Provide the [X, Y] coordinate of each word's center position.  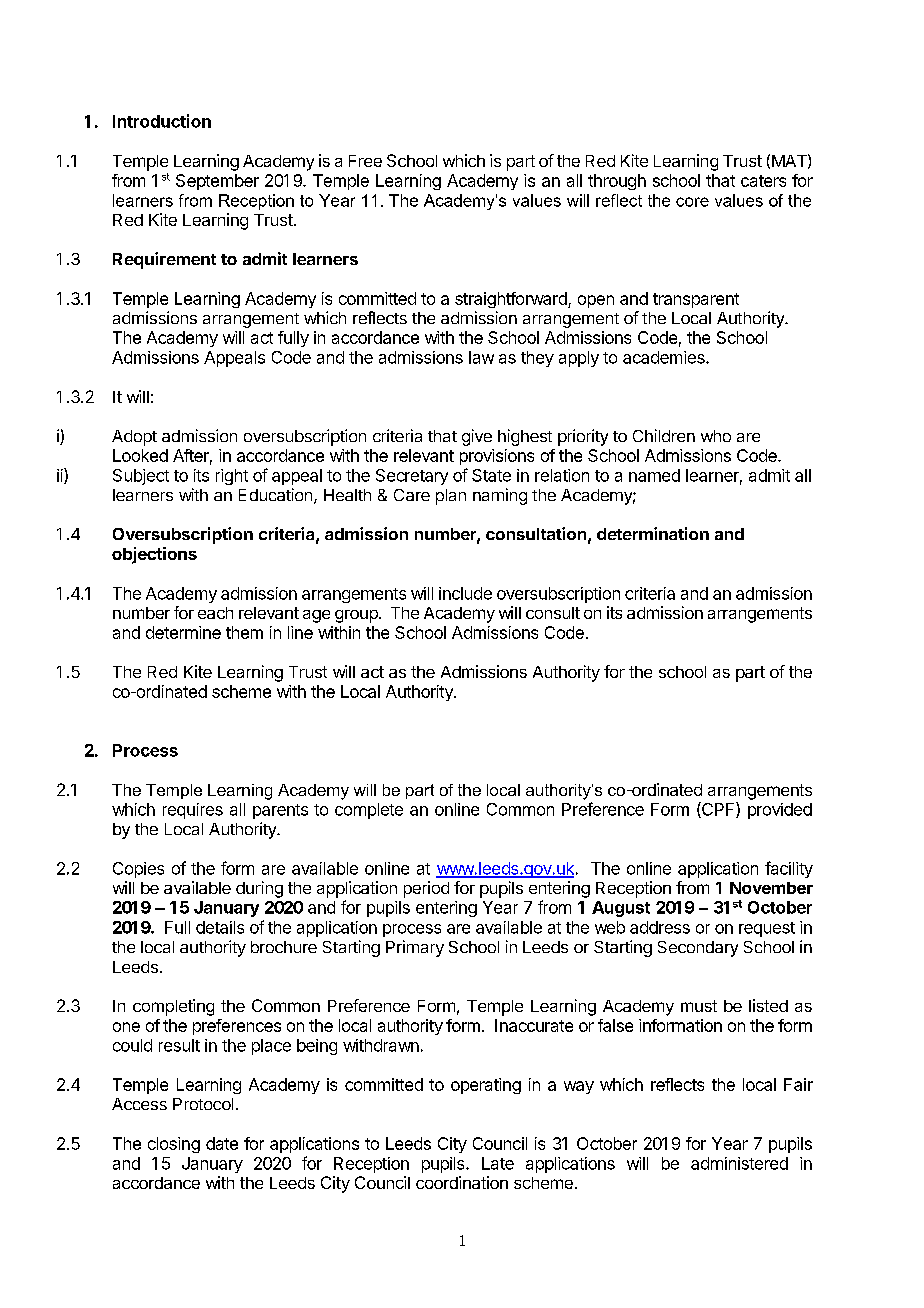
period [426, 889]
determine [183, 632]
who [716, 436]
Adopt [134, 438]
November [771, 888]
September [217, 182]
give [477, 437]
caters [763, 181]
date [222, 1143]
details [220, 927]
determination [653, 533]
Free [365, 161]
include [465, 593]
